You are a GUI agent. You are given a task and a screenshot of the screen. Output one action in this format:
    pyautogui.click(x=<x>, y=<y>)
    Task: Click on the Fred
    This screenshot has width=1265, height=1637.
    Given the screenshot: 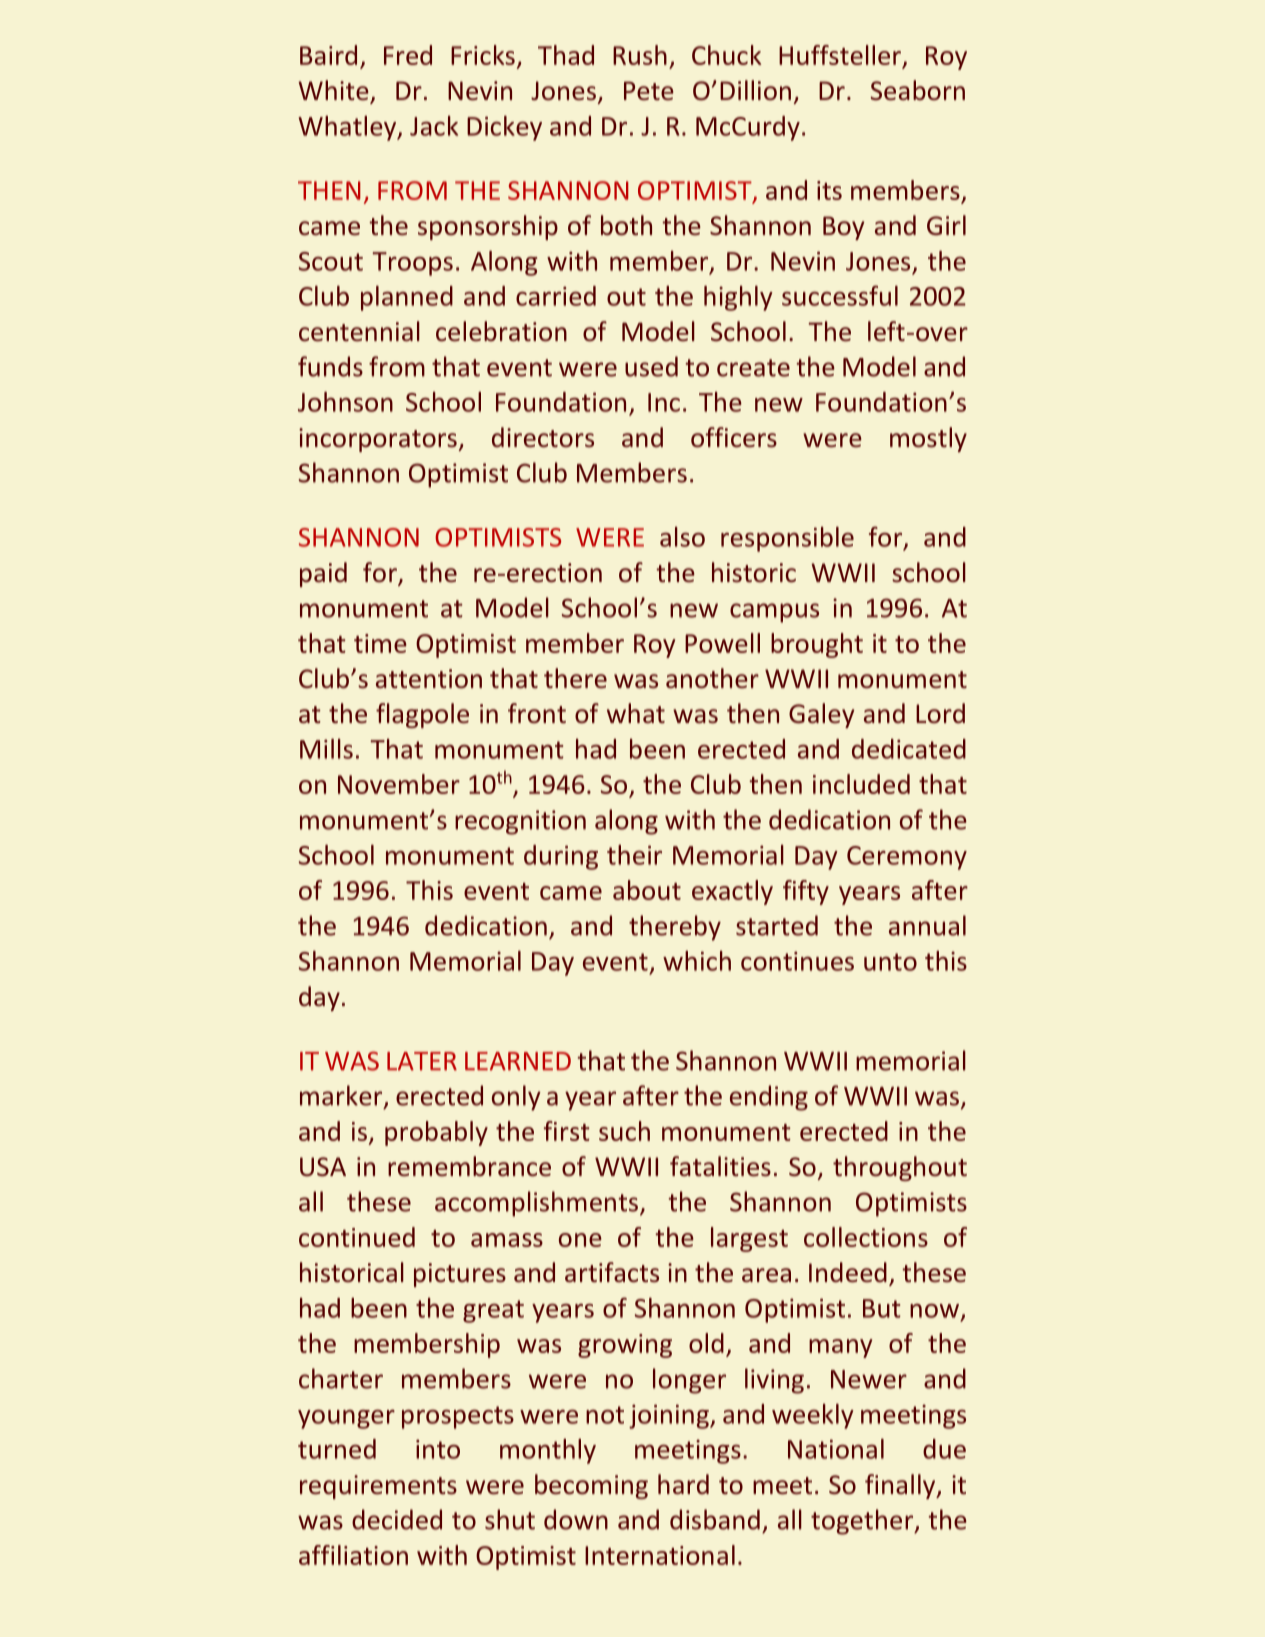 What is the action you would take?
    pyautogui.click(x=408, y=55)
